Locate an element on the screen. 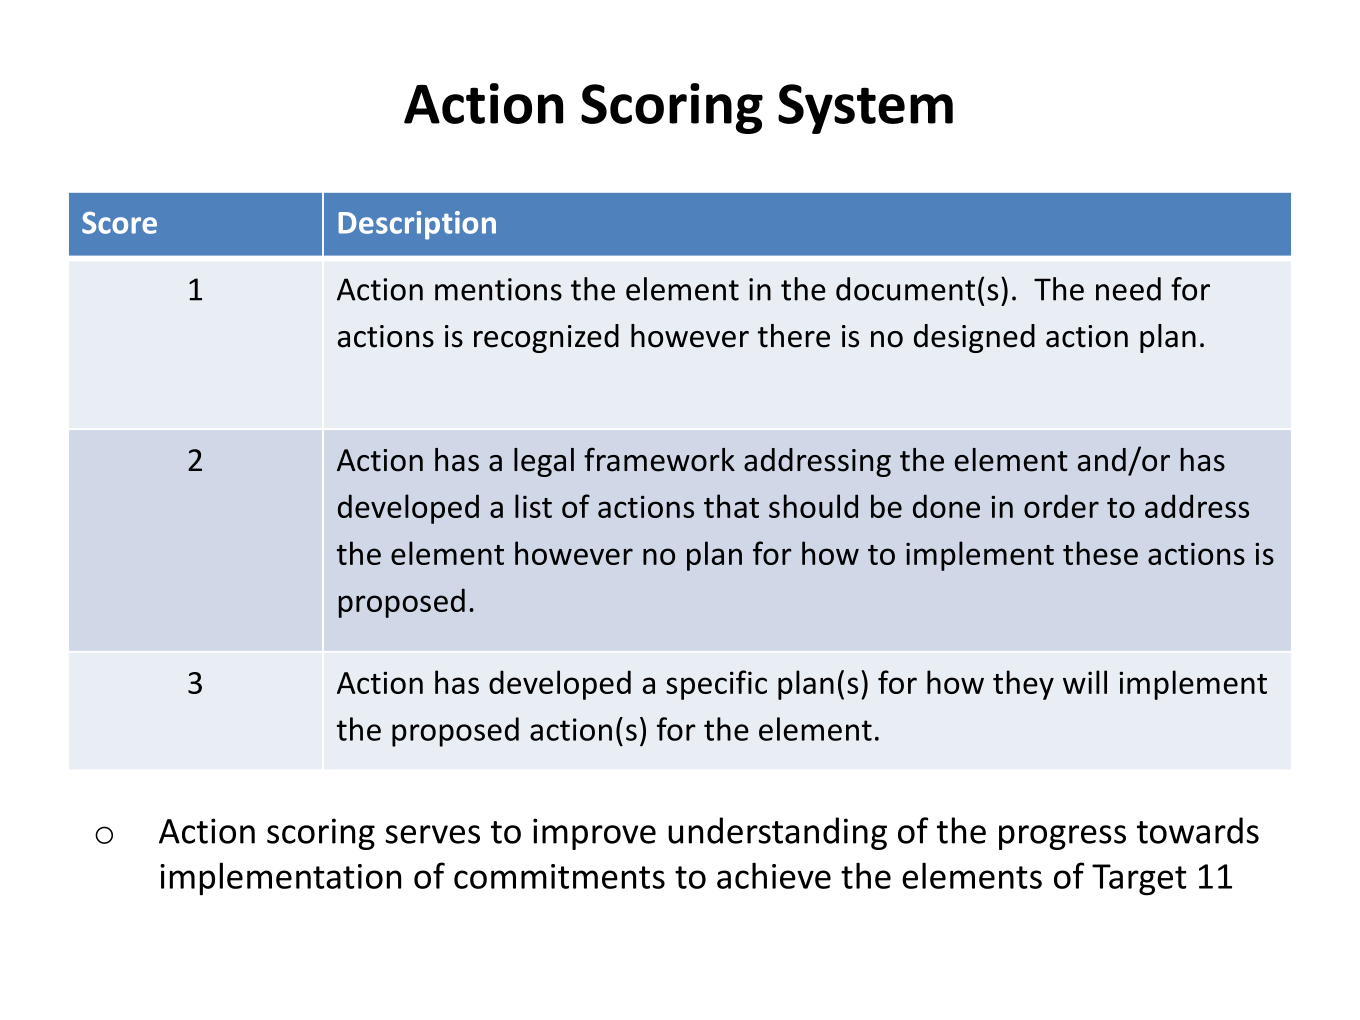  serves is located at coordinates (432, 834).
